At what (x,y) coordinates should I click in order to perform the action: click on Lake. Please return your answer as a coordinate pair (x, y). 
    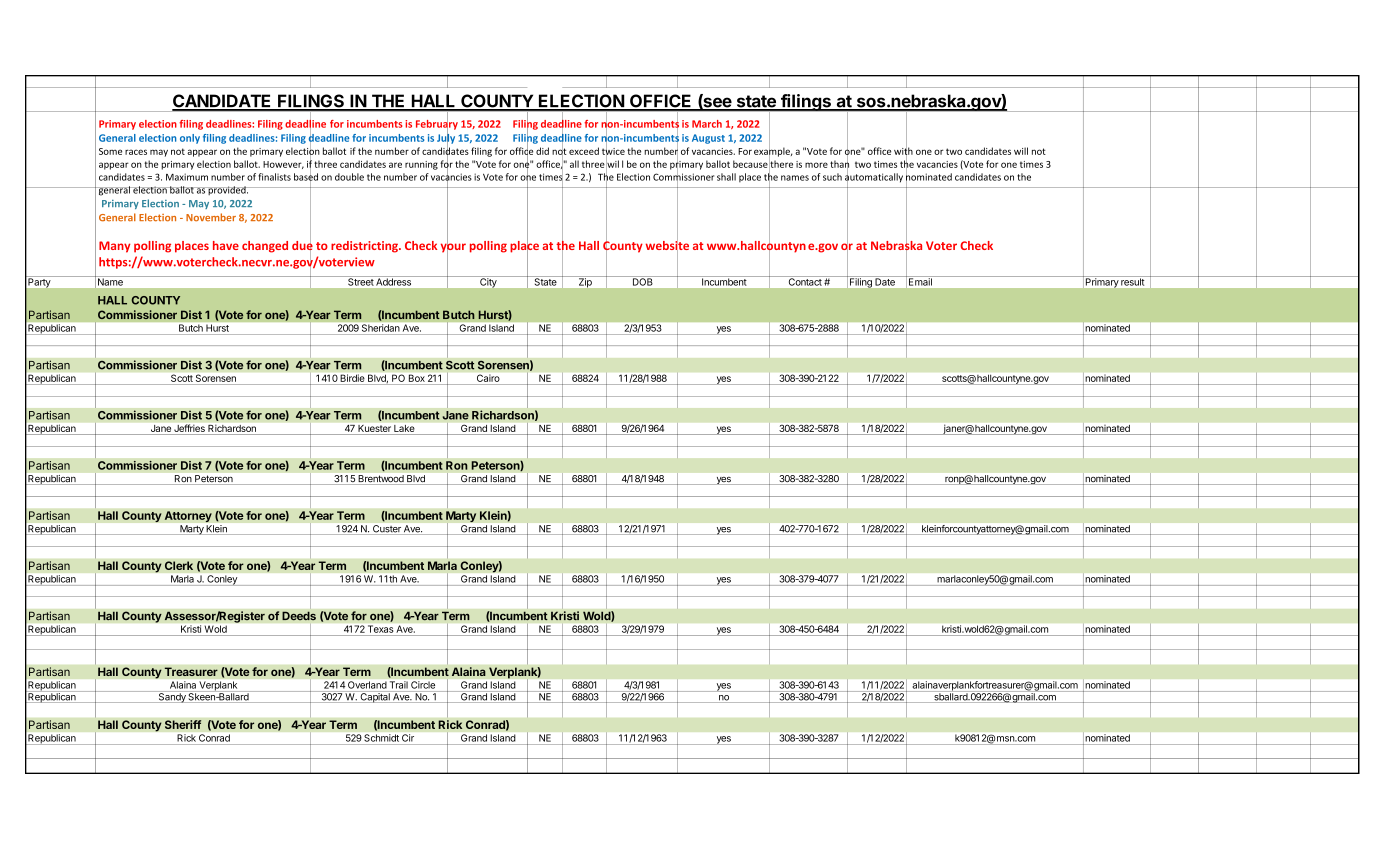
    Looking at the image, I should click on (404, 430).
